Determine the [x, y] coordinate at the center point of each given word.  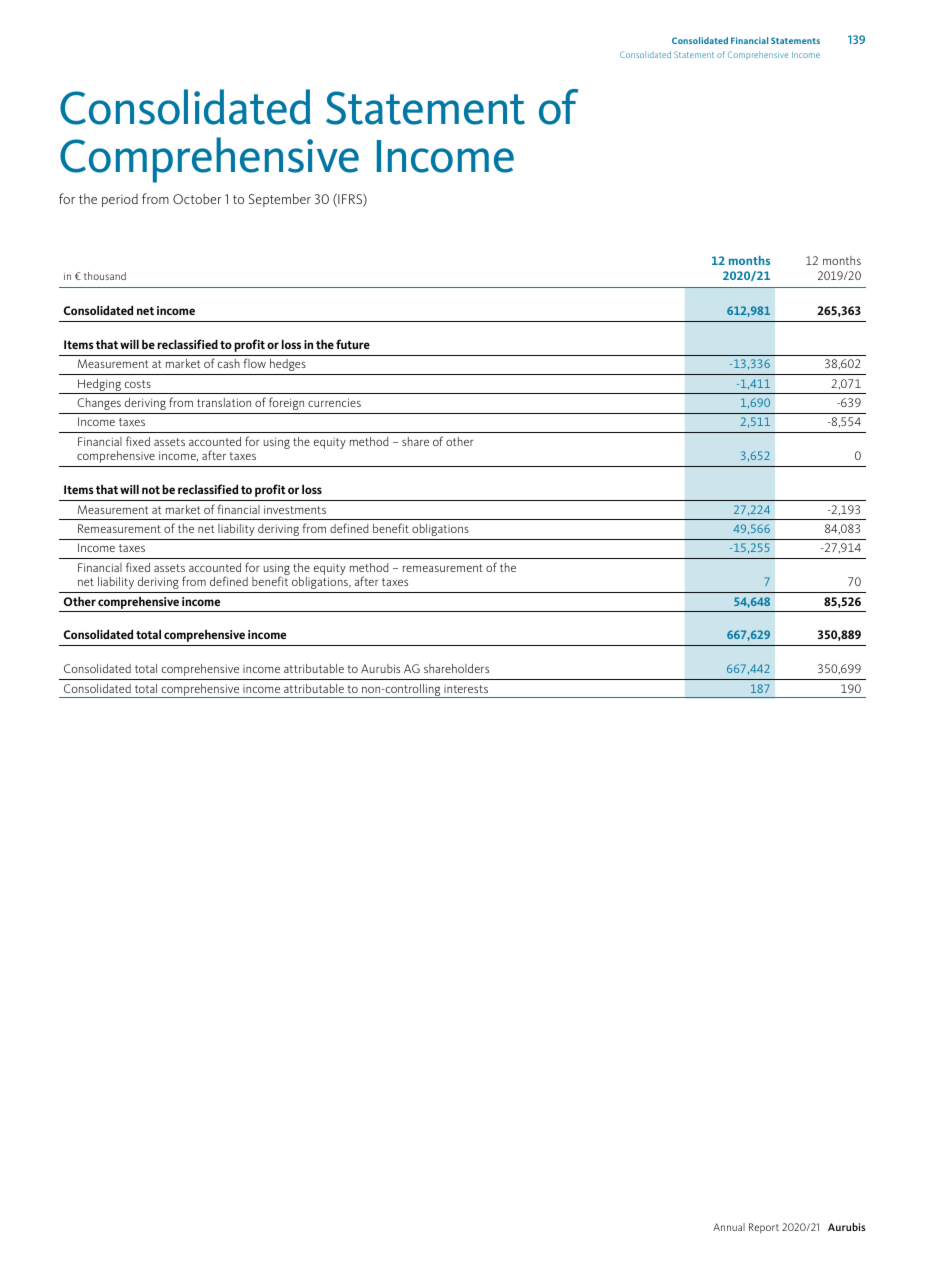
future [353, 344]
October [197, 199]
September [280, 200]
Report [764, 1228]
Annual [729, 1227]
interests [466, 689]
